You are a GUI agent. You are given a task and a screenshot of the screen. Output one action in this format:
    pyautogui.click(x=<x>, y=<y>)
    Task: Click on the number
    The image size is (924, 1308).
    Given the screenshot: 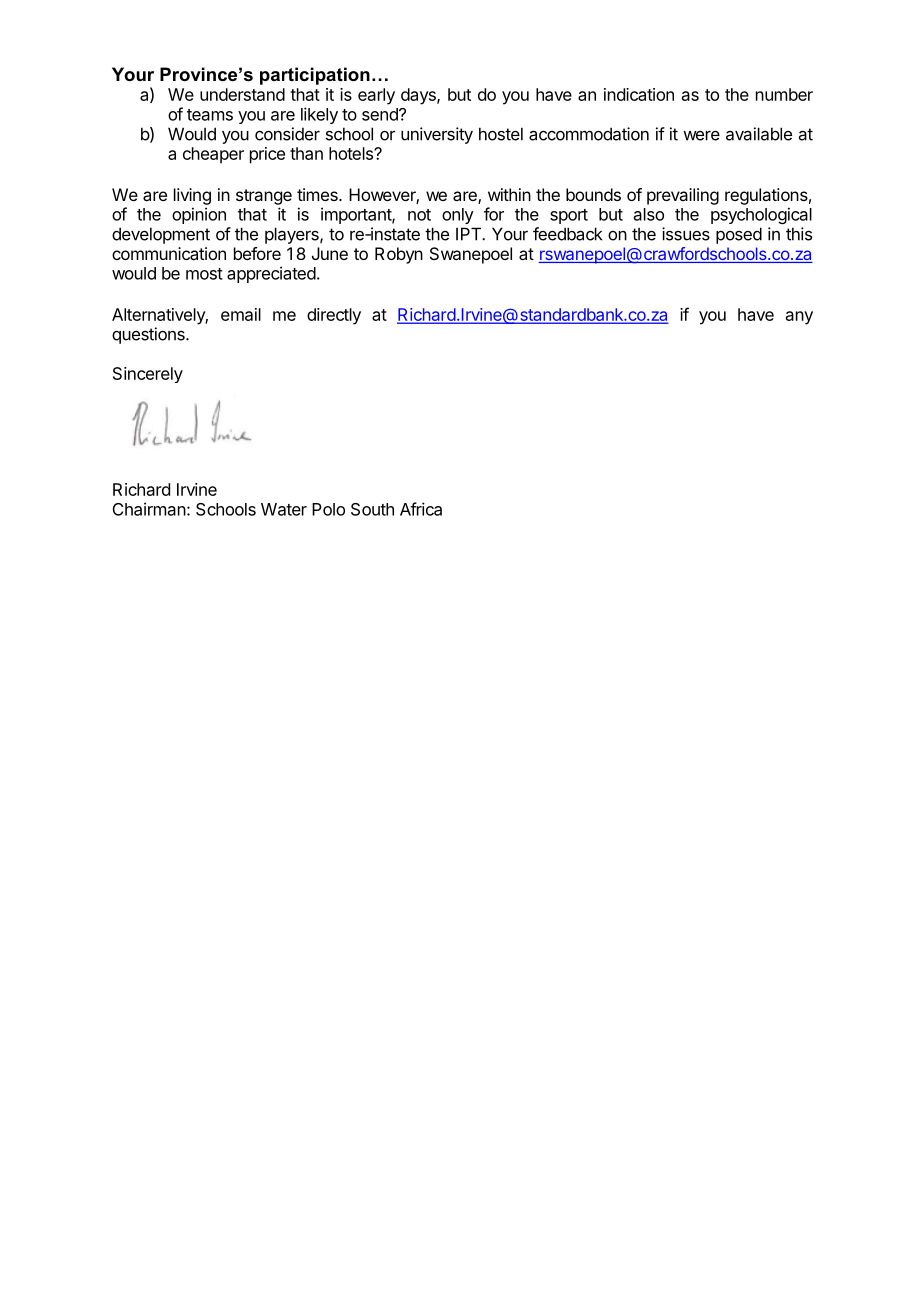 What is the action you would take?
    pyautogui.click(x=784, y=94)
